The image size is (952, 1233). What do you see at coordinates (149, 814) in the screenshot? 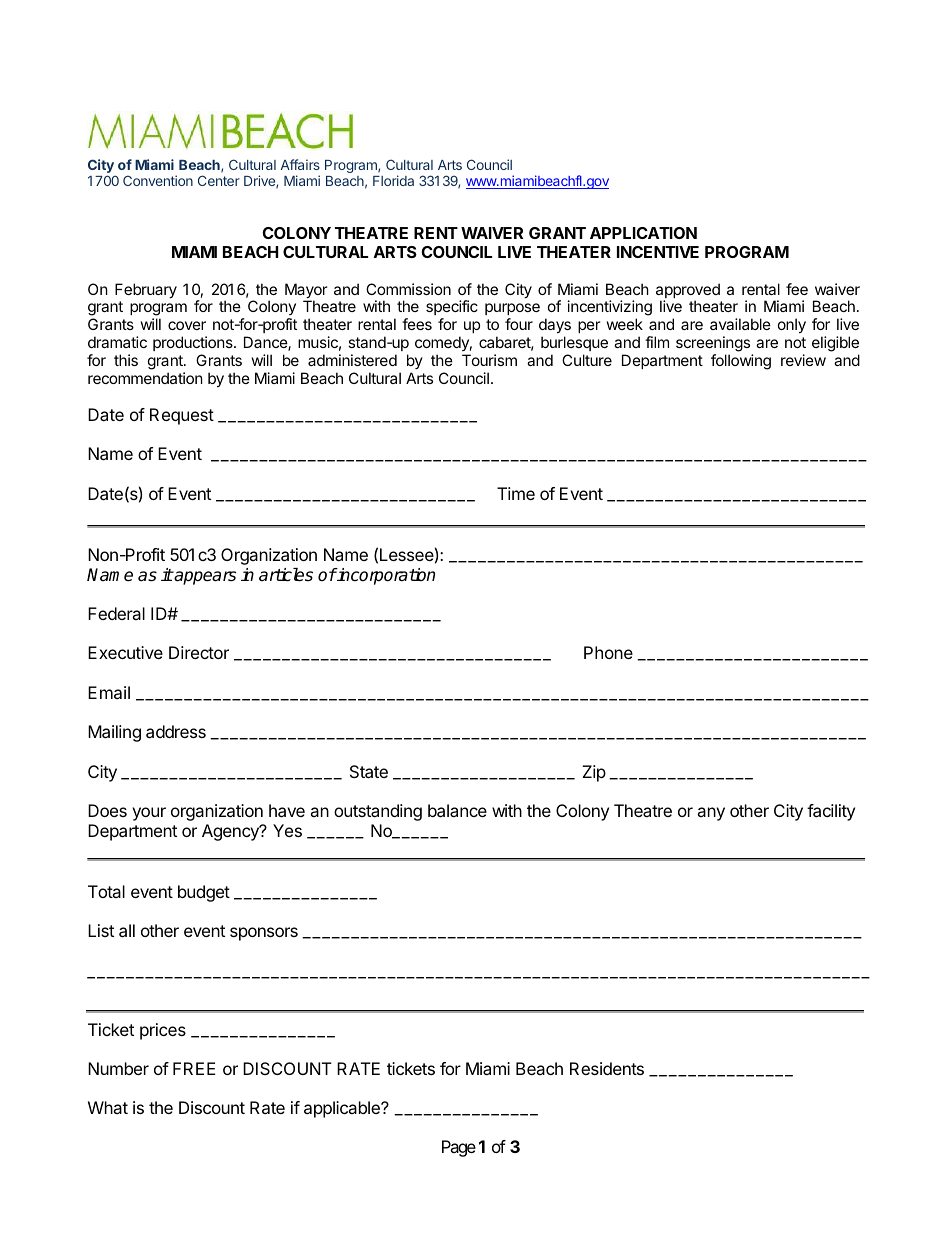
I see `your` at bounding box center [149, 814].
